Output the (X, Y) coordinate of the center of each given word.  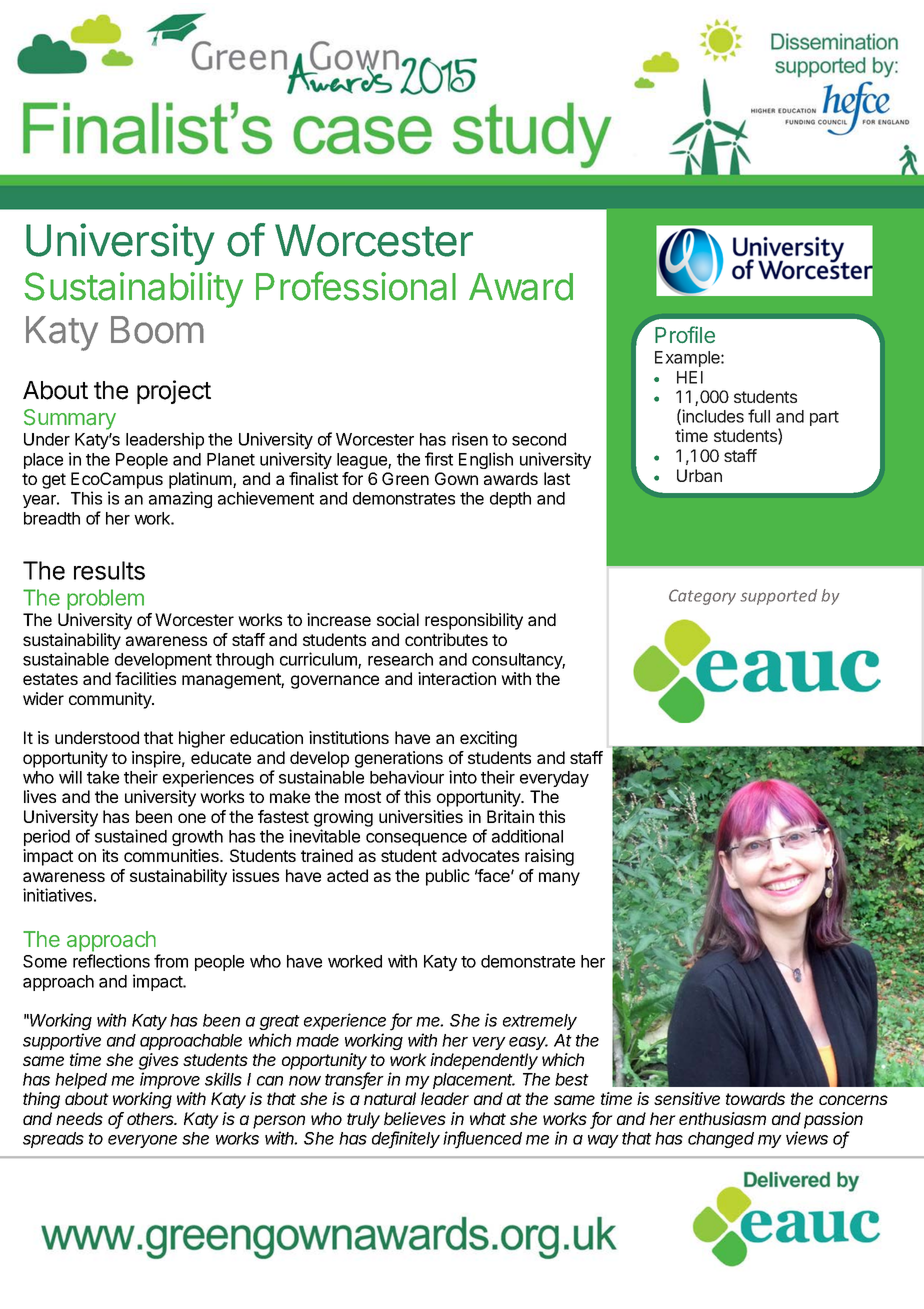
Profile (685, 334)
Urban (699, 475)
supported (778, 597)
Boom (157, 330)
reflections (111, 961)
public (448, 877)
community (111, 700)
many (559, 879)
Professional (356, 286)
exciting (488, 739)
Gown (456, 478)
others (152, 1118)
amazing (180, 499)
